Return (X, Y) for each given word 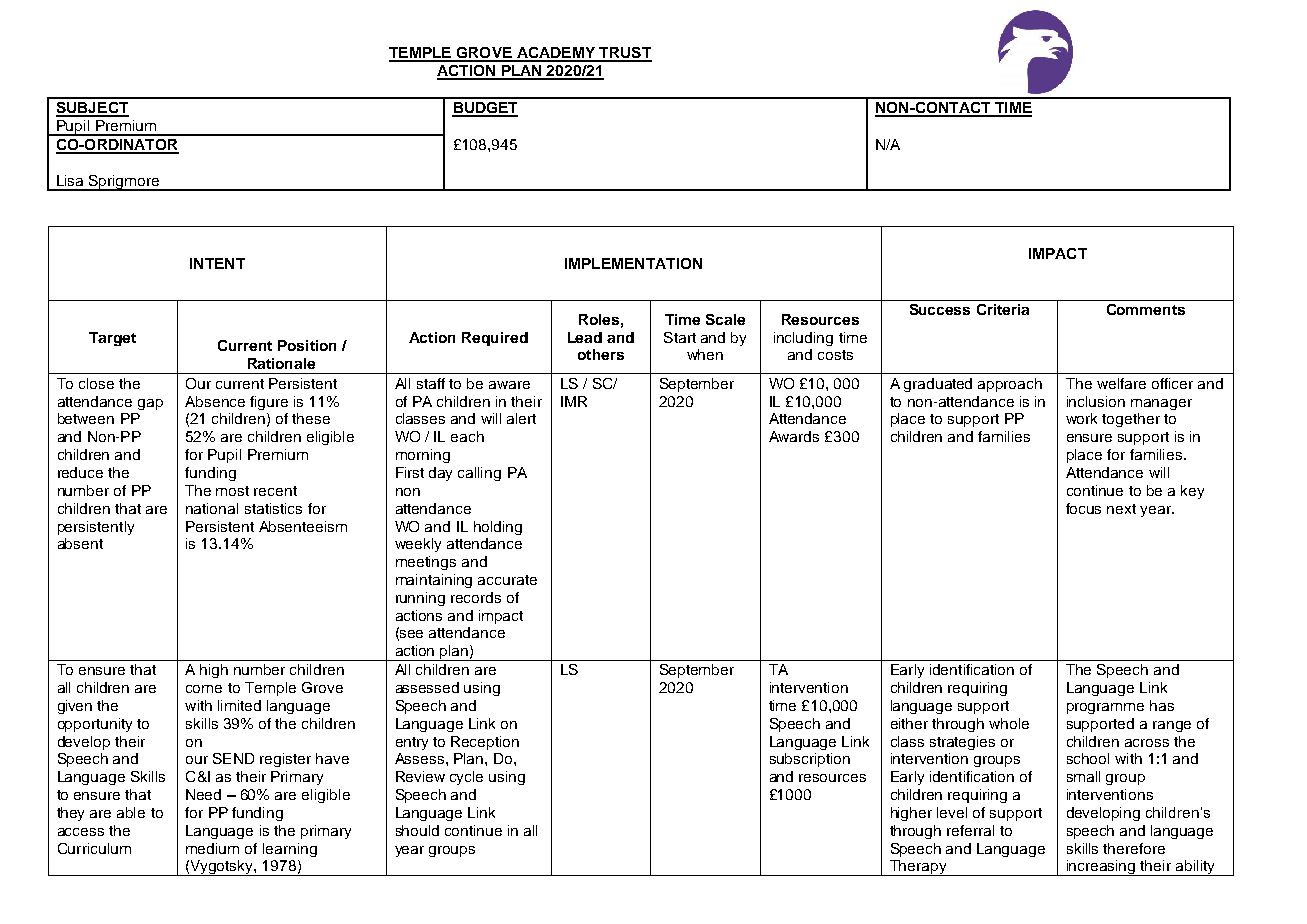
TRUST (624, 54)
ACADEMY (555, 54)
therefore (1134, 848)
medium (212, 848)
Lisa (70, 180)
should (417, 830)
